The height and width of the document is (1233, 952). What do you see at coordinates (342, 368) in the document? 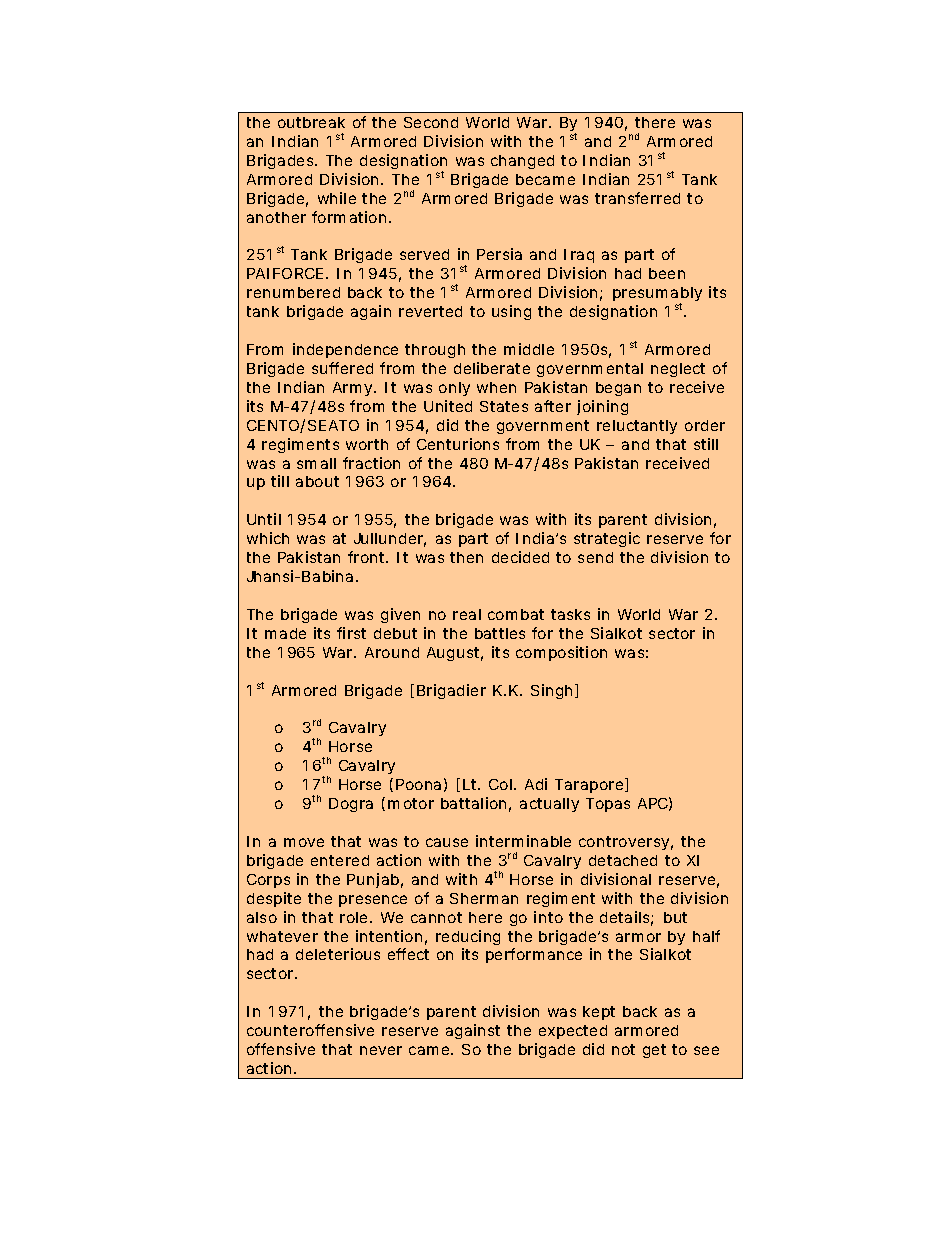
I see `suffered` at bounding box center [342, 368].
